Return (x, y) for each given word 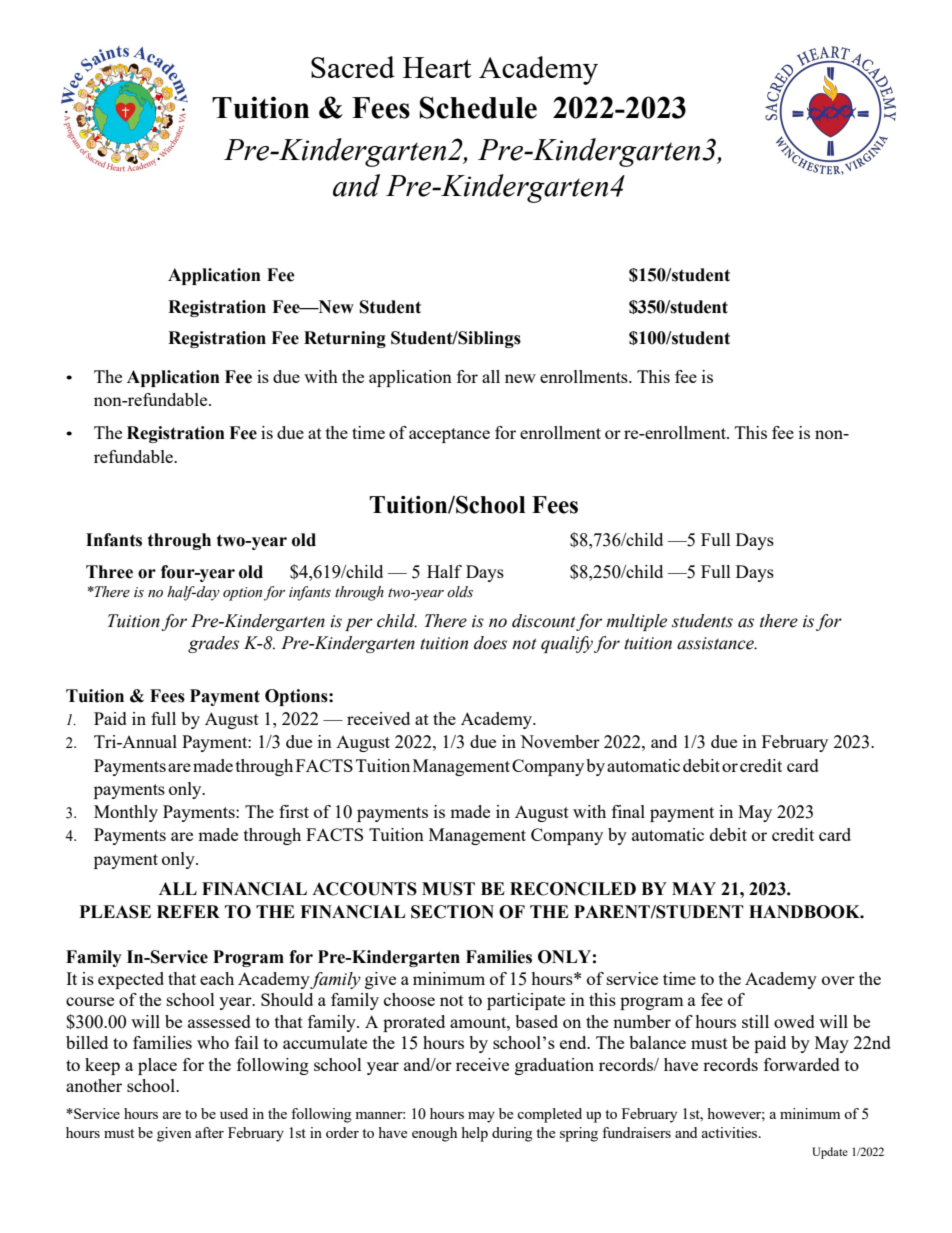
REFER (188, 911)
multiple (636, 622)
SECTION (452, 912)
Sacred (353, 67)
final (628, 811)
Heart (437, 67)
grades (213, 644)
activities (731, 1132)
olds (460, 592)
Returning (345, 339)
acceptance (449, 435)
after (209, 1132)
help (474, 1134)
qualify (567, 644)
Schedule (478, 107)
